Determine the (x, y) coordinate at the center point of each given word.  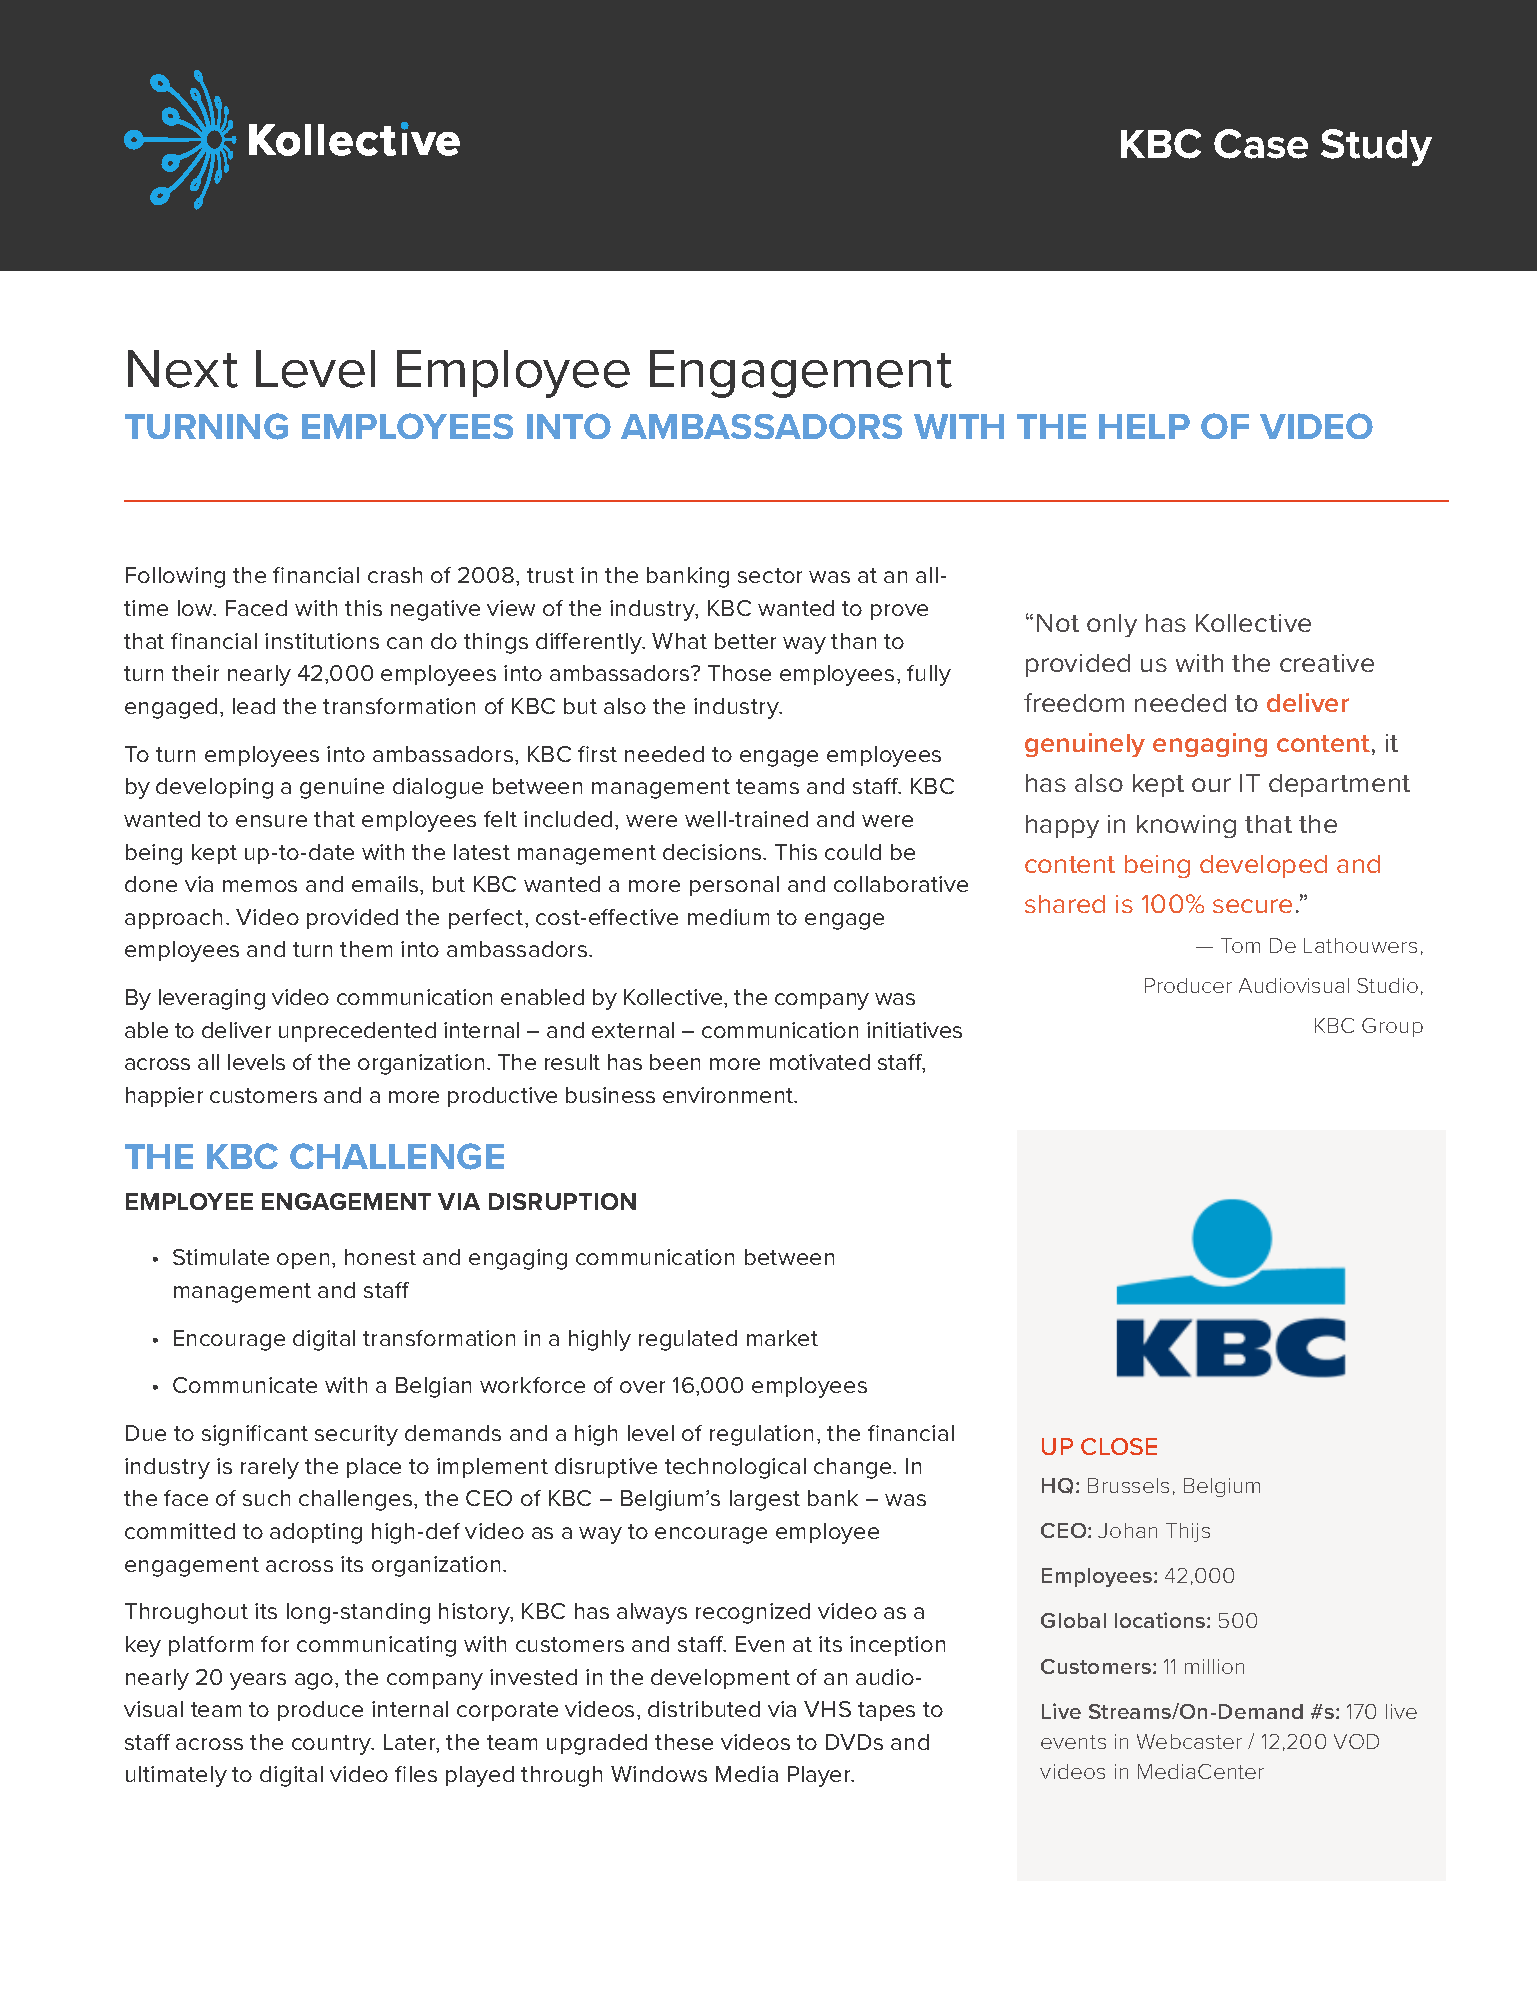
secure (1252, 906)
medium (728, 917)
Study (1376, 147)
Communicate (245, 1385)
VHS (827, 1709)
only (1112, 625)
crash (395, 575)
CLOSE (1119, 1446)
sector (770, 575)
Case (1261, 144)
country (333, 1745)
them (366, 949)
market (782, 1338)
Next (183, 369)
